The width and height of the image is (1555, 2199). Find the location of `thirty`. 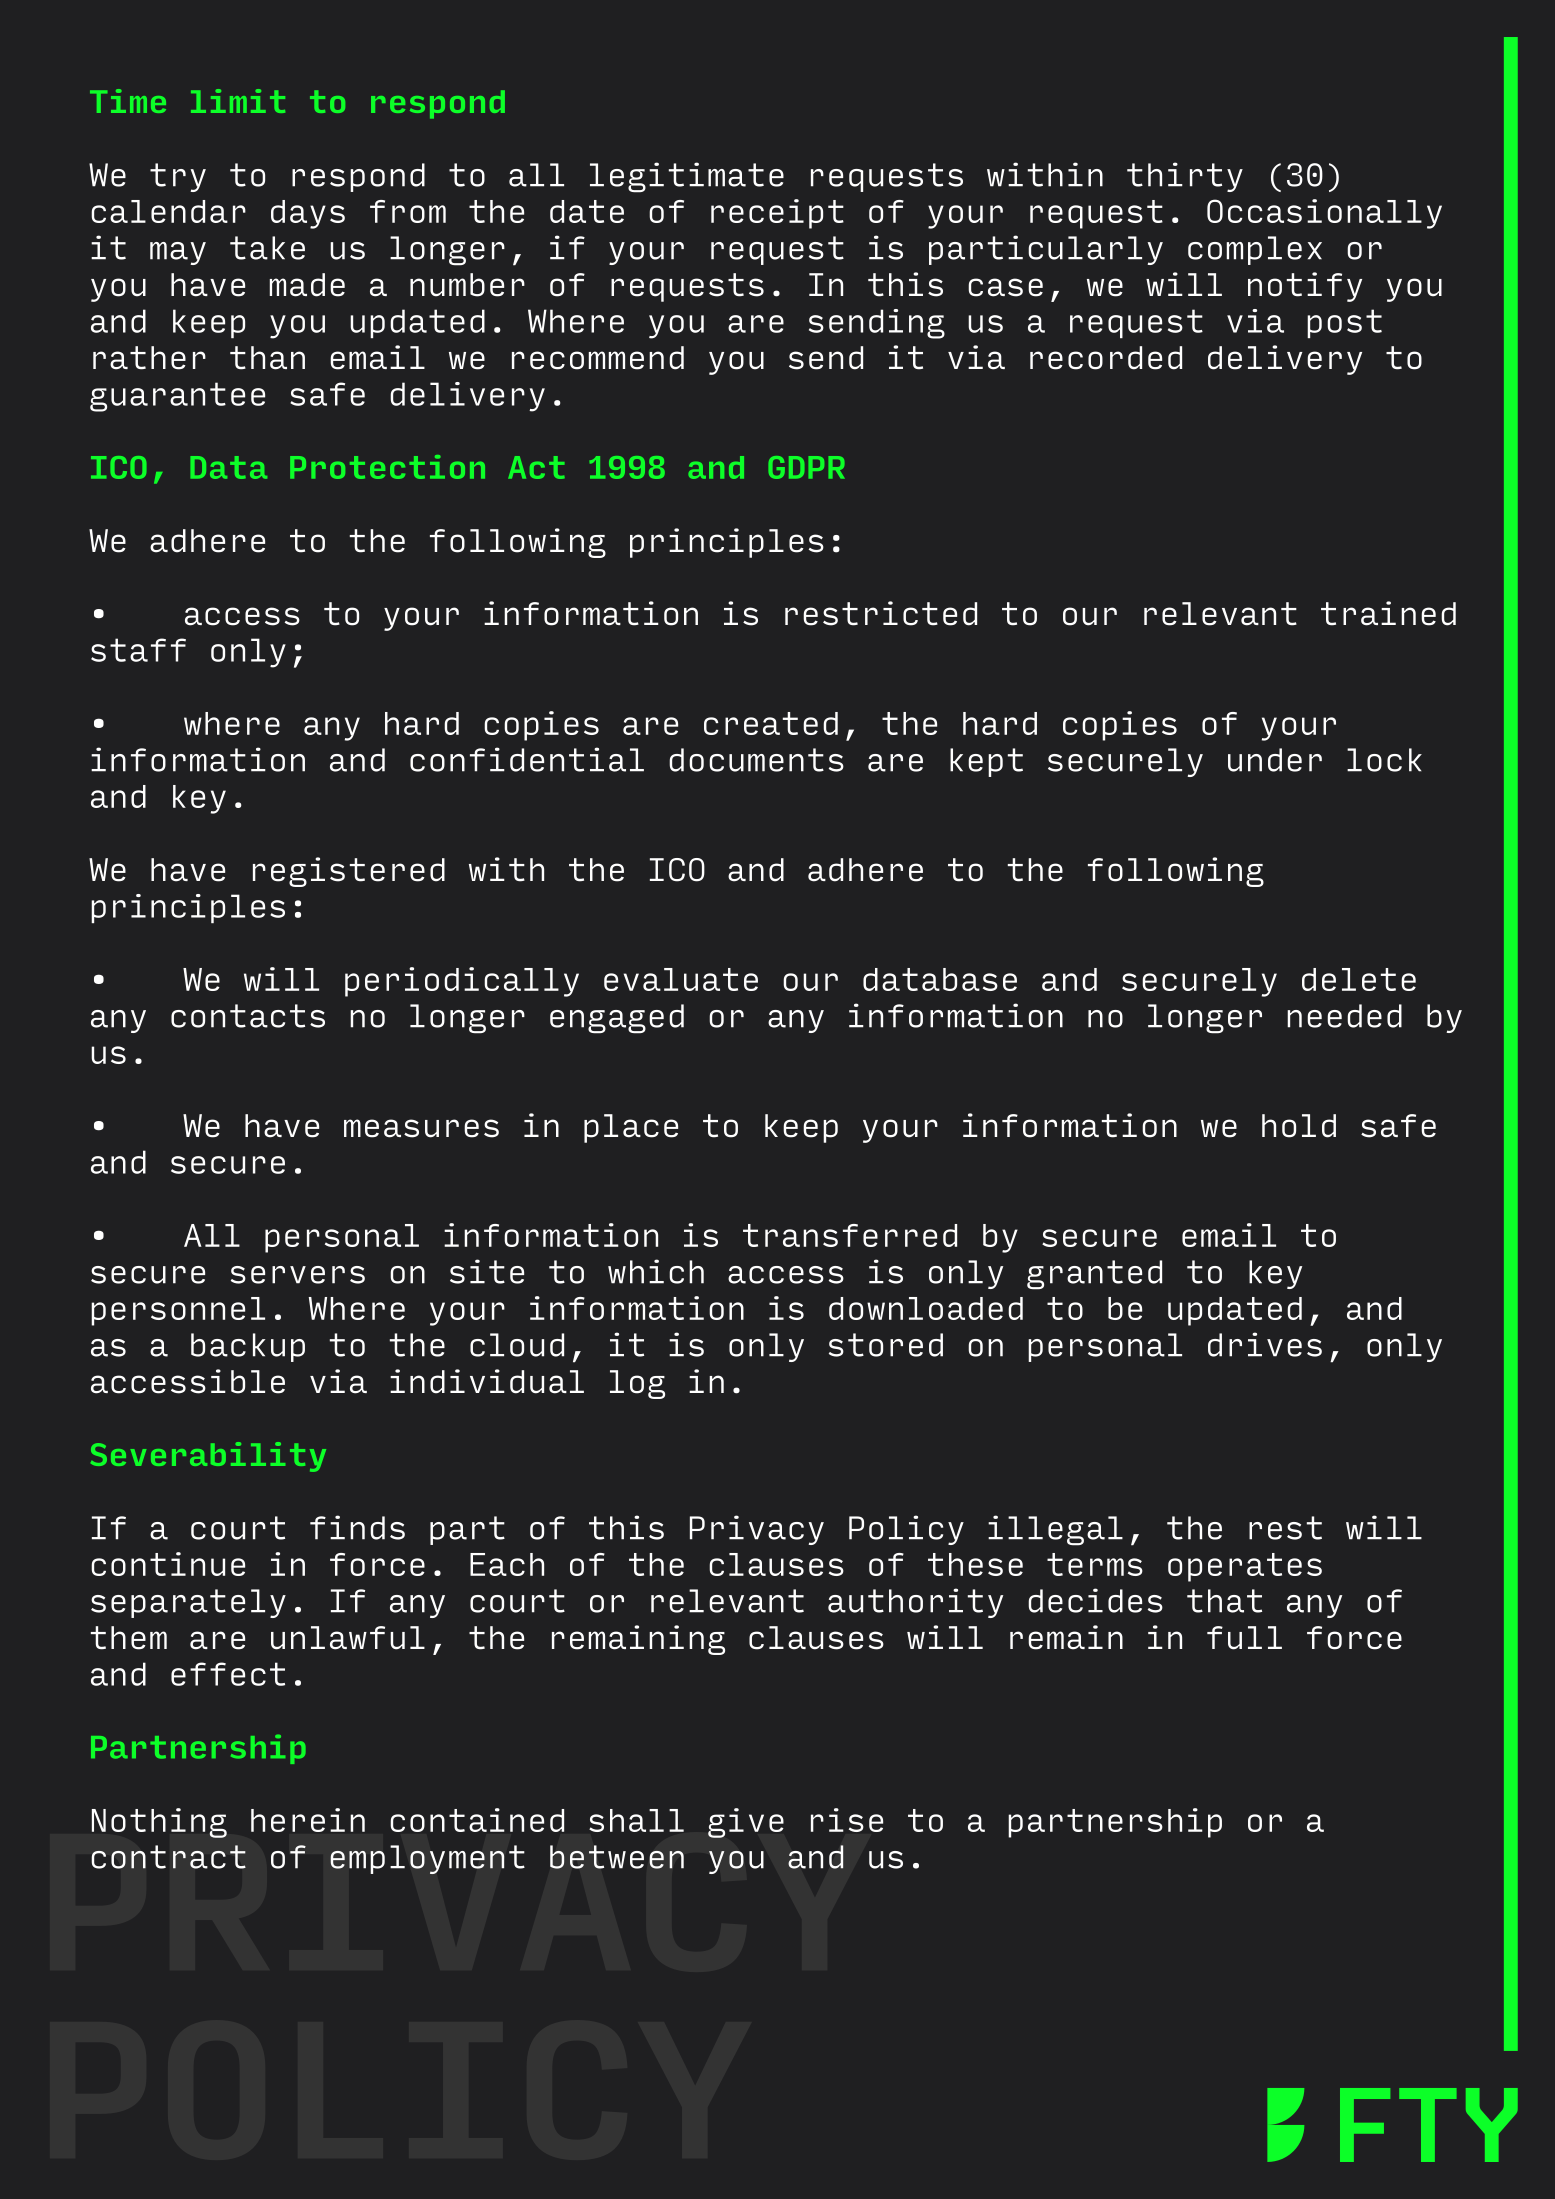

thirty is located at coordinates (1185, 177).
